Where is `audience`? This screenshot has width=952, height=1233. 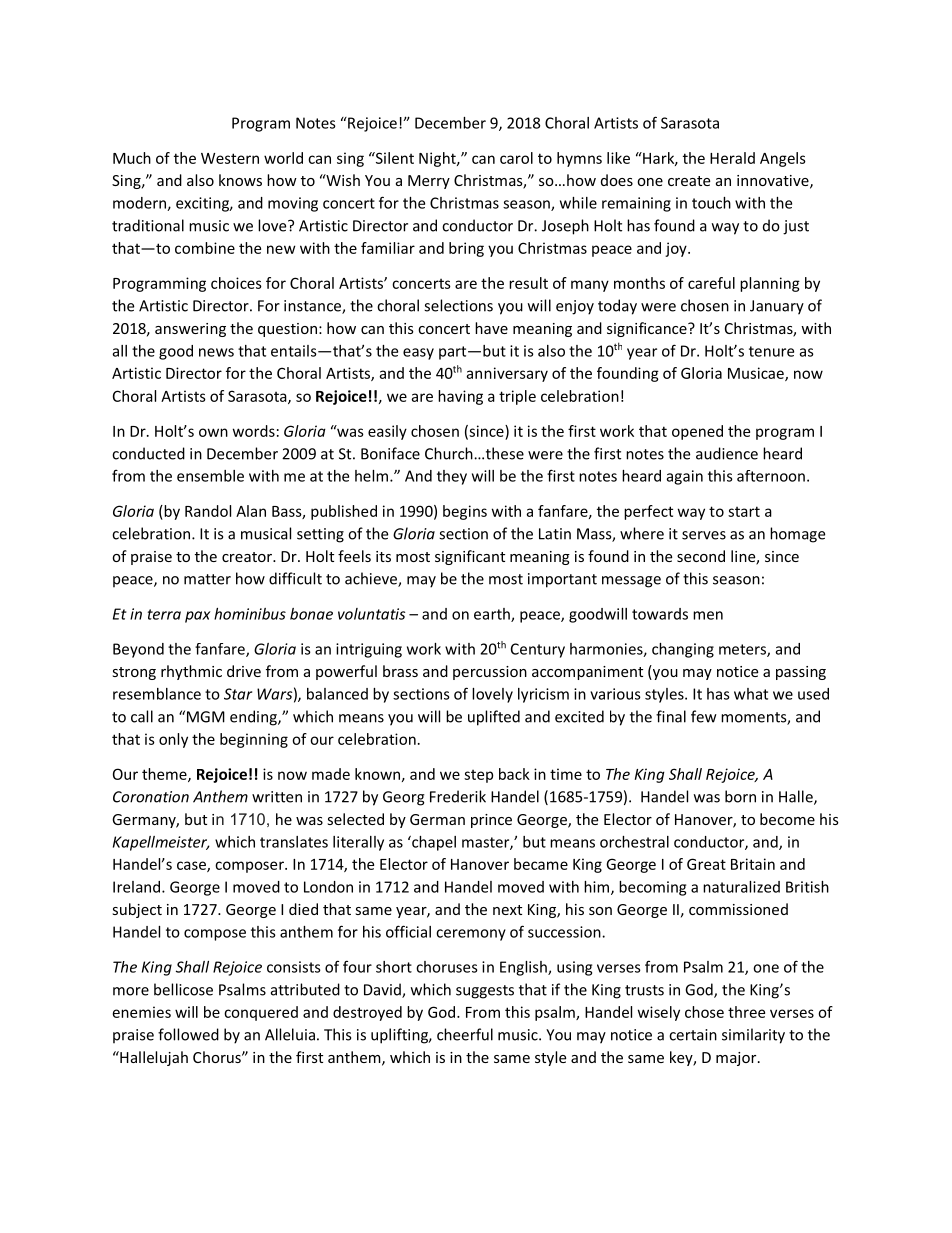 audience is located at coordinates (727, 453).
